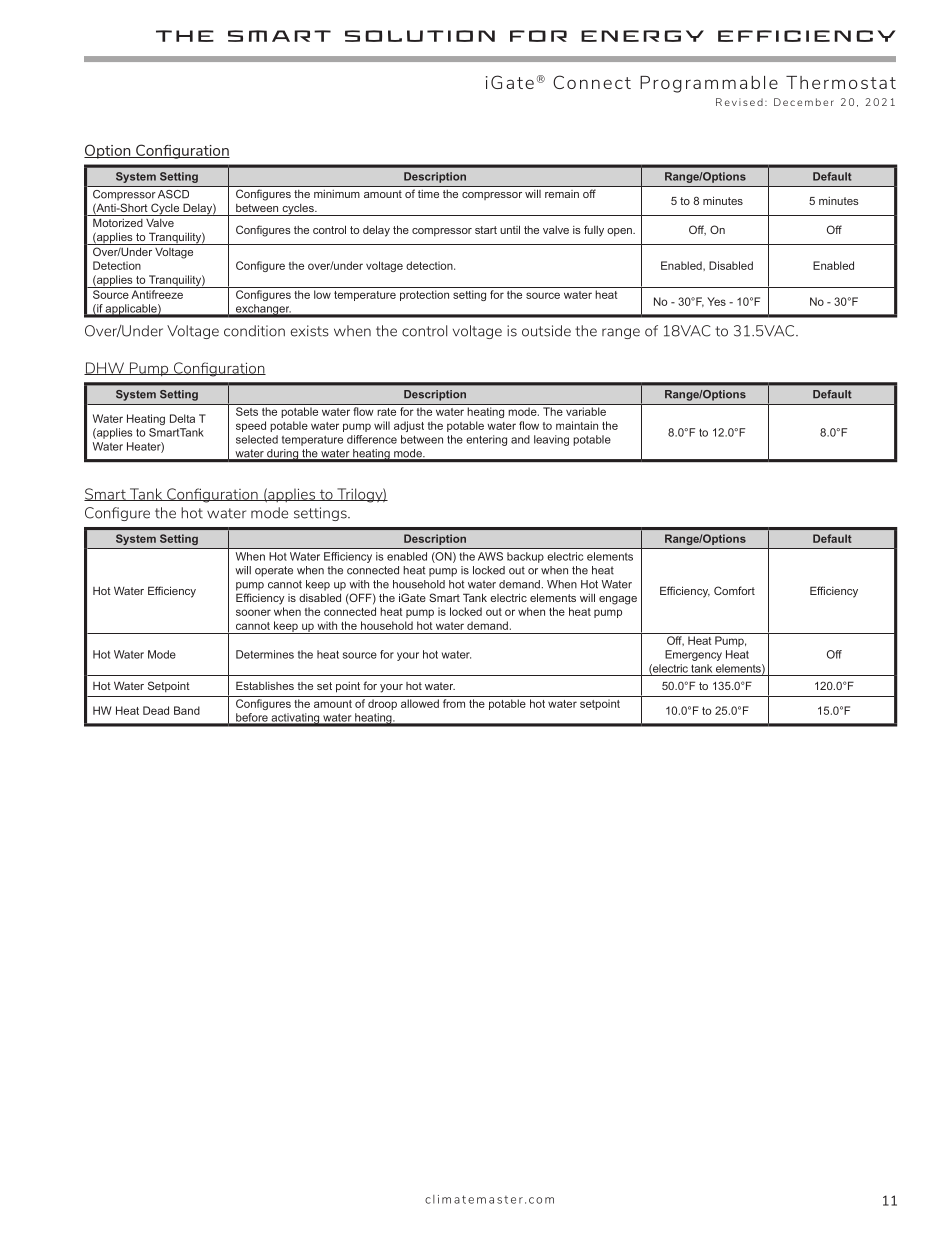 Image resolution: width=952 pixels, height=1233 pixels. What do you see at coordinates (734, 590) in the screenshot?
I see `Comfort` at bounding box center [734, 590].
